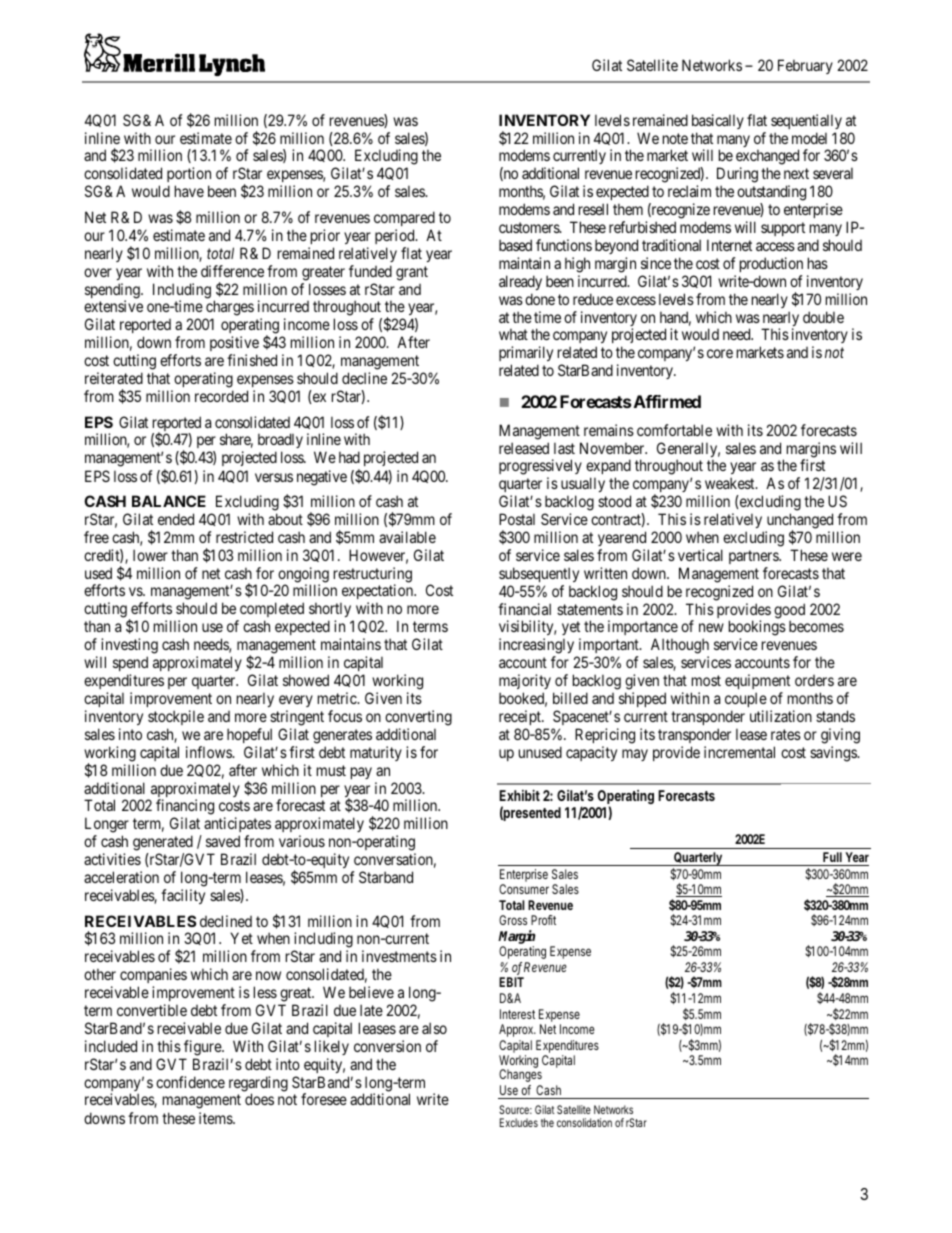 This document has height=1233, width=952. Describe the element at coordinates (190, 1082) in the document. I see `confidence` at that location.
